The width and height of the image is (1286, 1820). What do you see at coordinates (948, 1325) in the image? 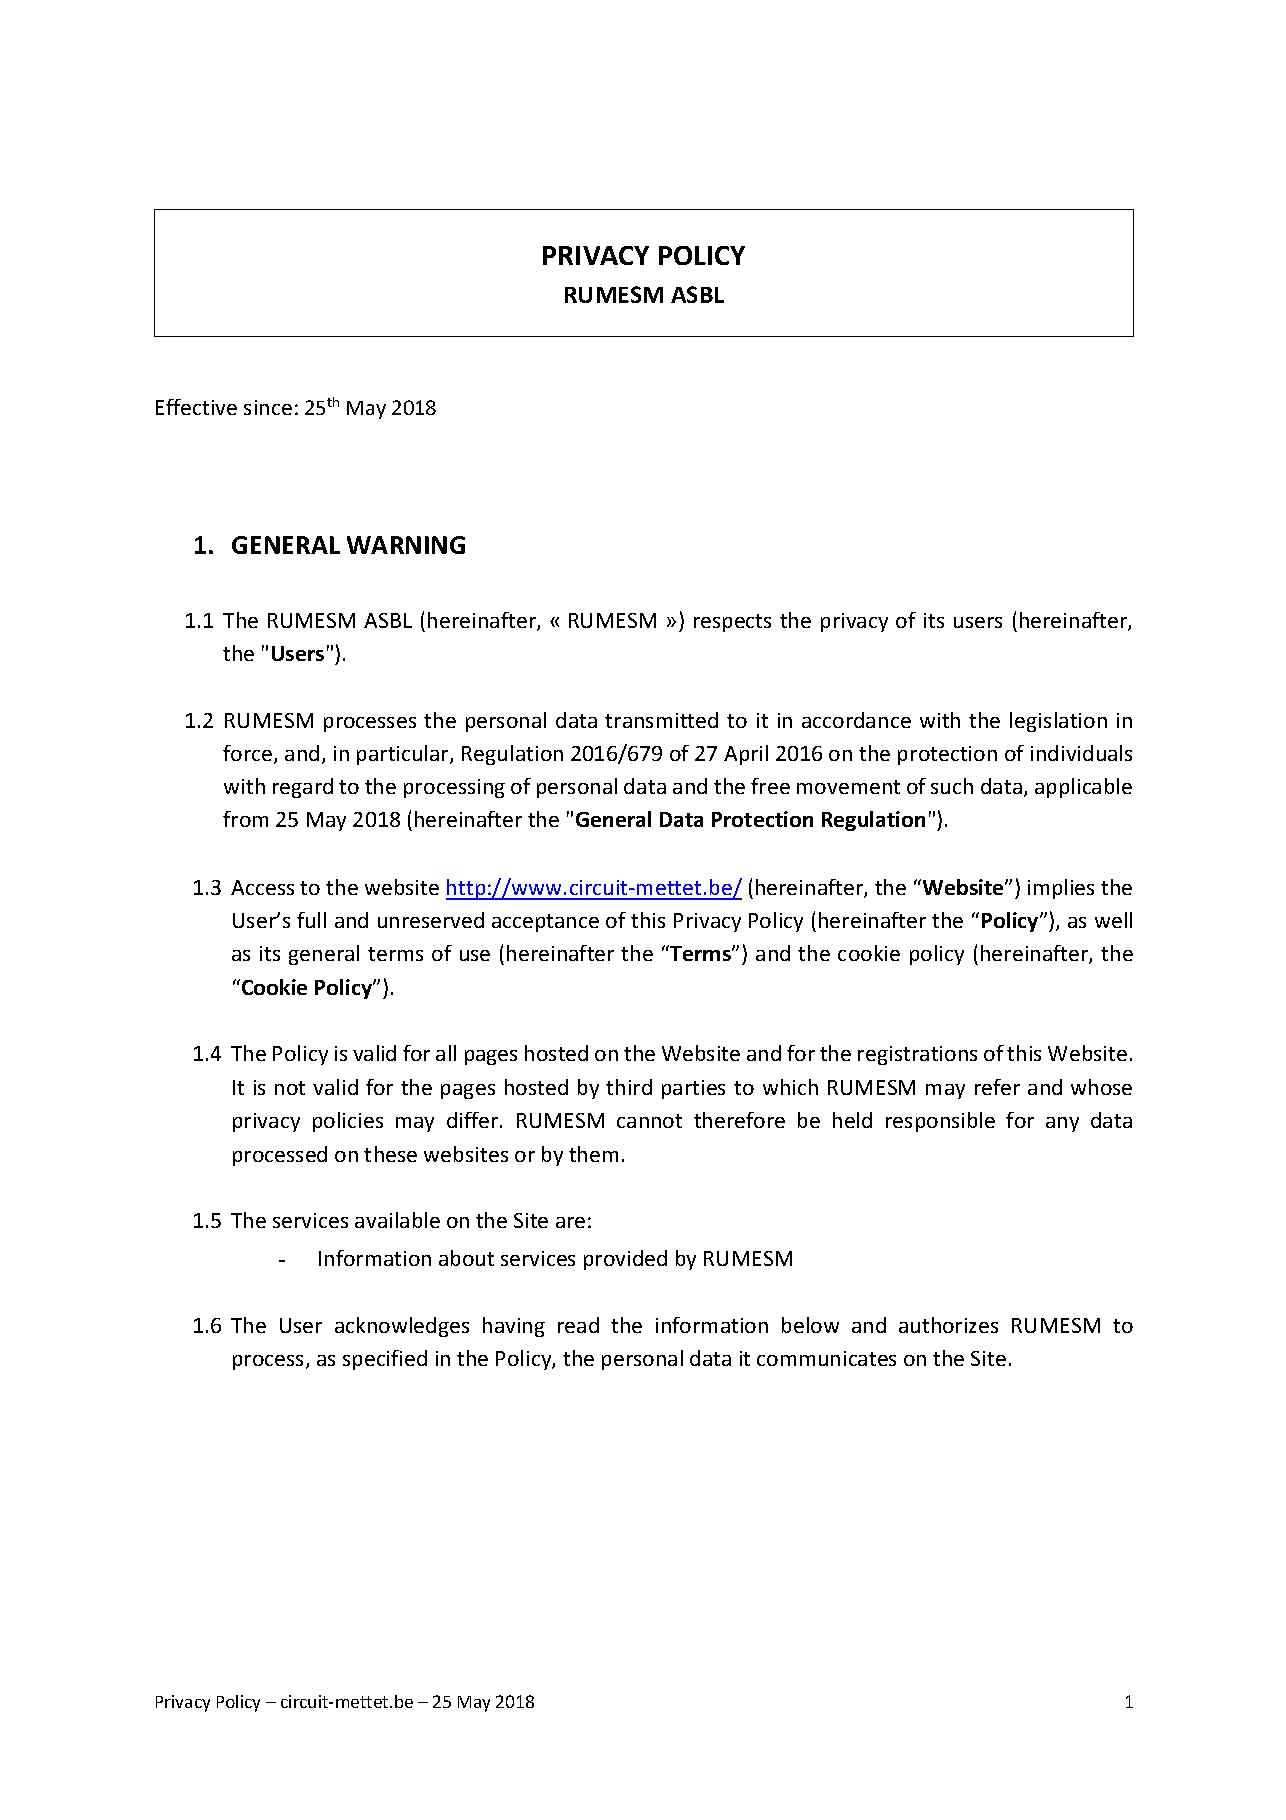
I see `authorizes` at bounding box center [948, 1325].
